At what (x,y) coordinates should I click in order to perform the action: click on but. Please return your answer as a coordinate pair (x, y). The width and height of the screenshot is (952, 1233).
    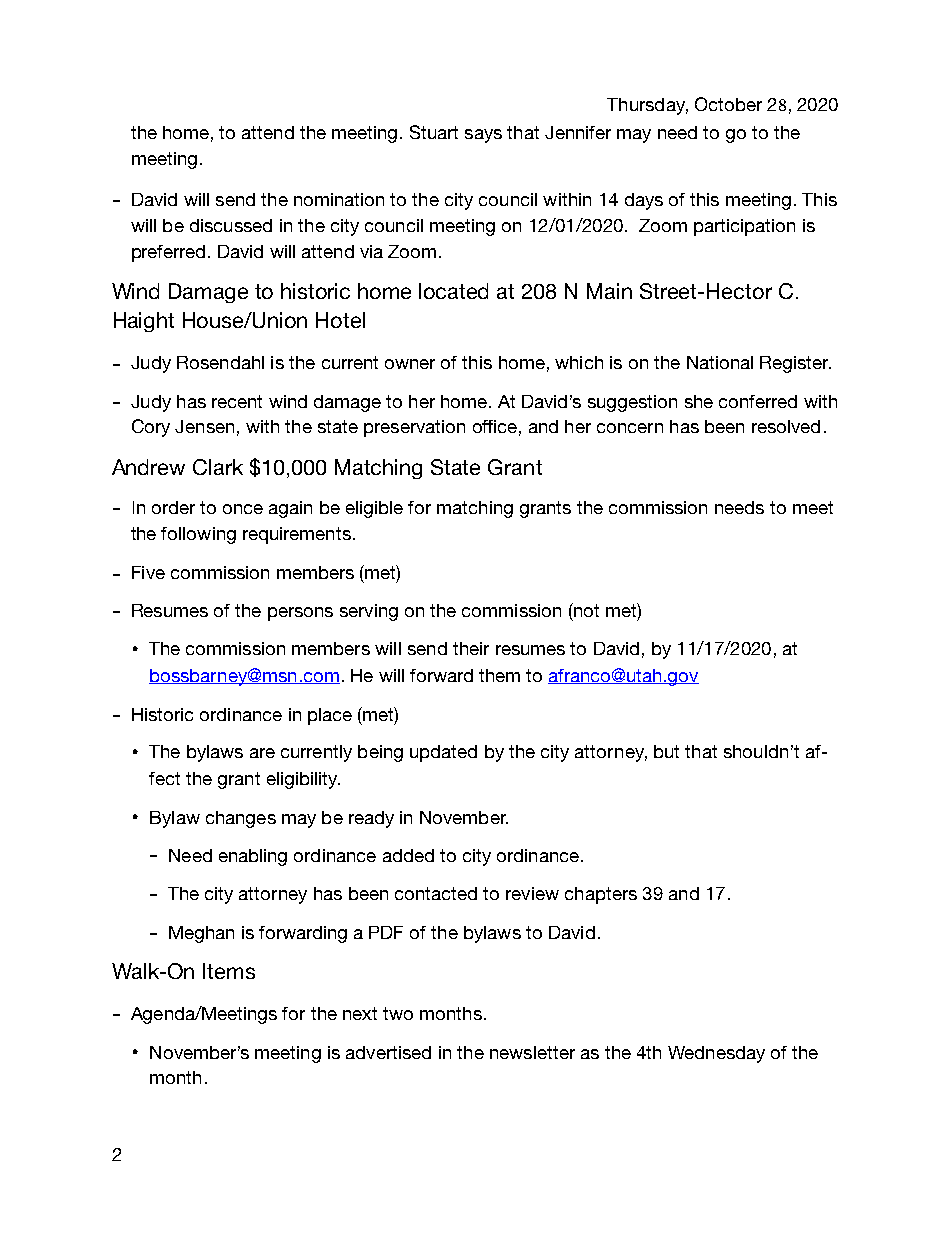
    Looking at the image, I should click on (666, 751).
